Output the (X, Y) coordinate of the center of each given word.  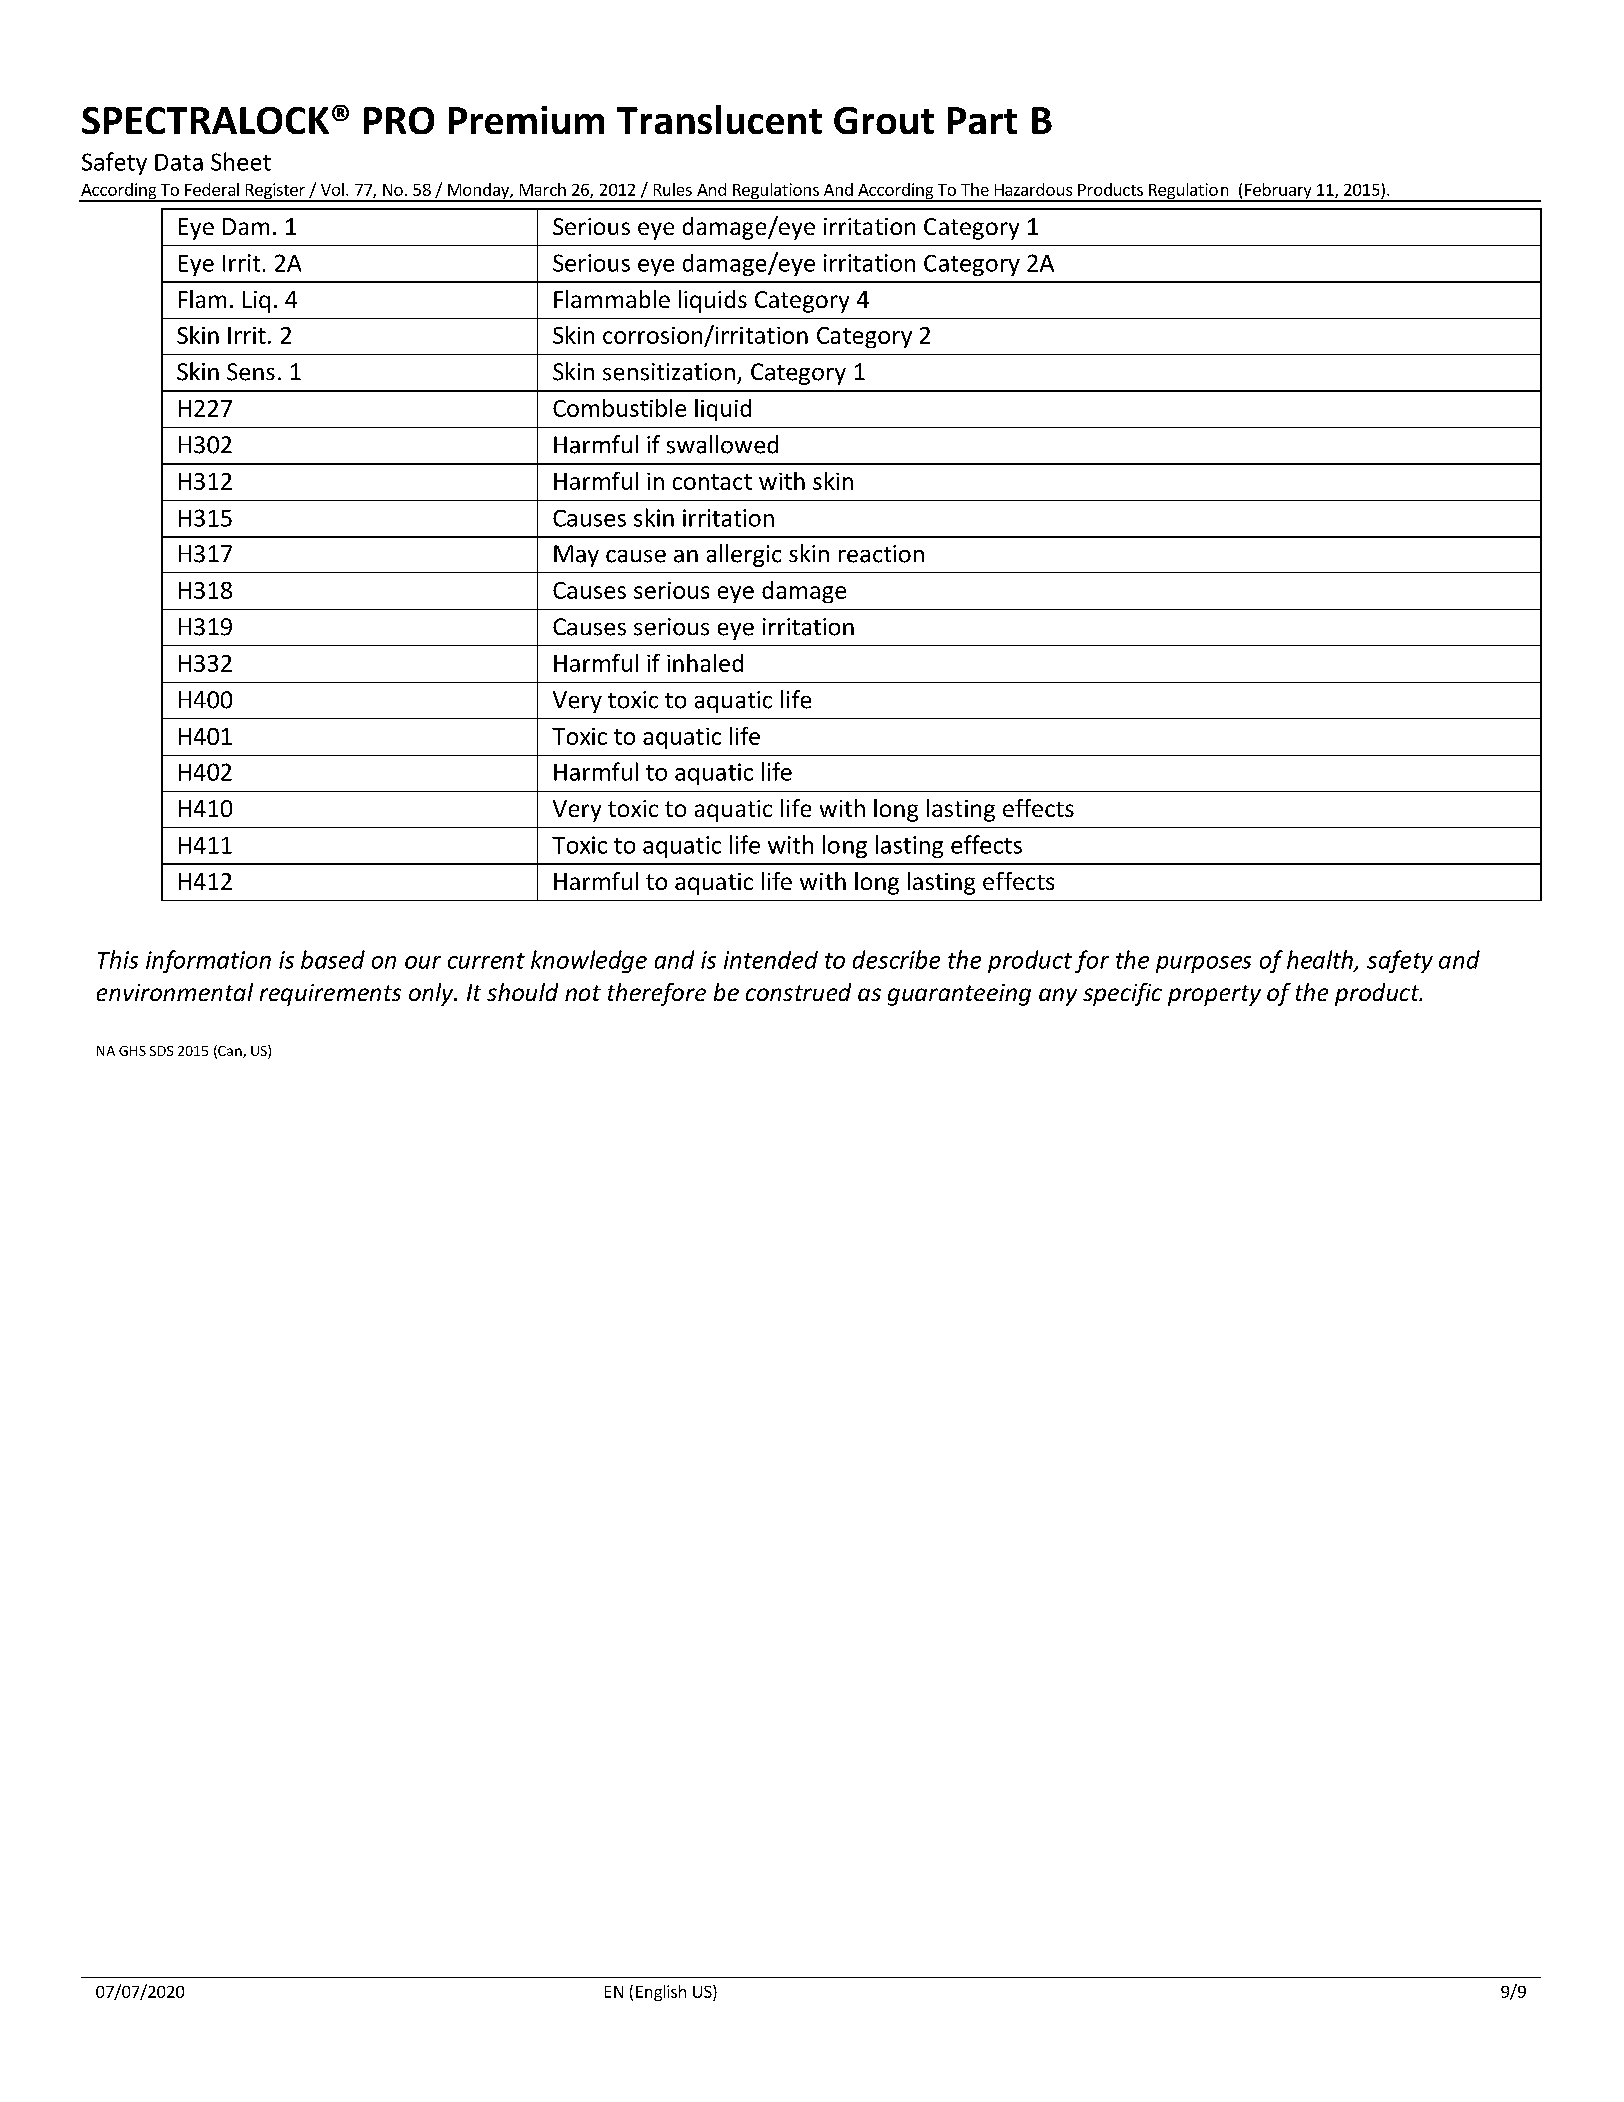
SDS (161, 1051)
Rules (673, 189)
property (1214, 995)
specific (1122, 994)
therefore (657, 994)
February (1278, 192)
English (661, 1993)
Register (275, 192)
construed (798, 992)
